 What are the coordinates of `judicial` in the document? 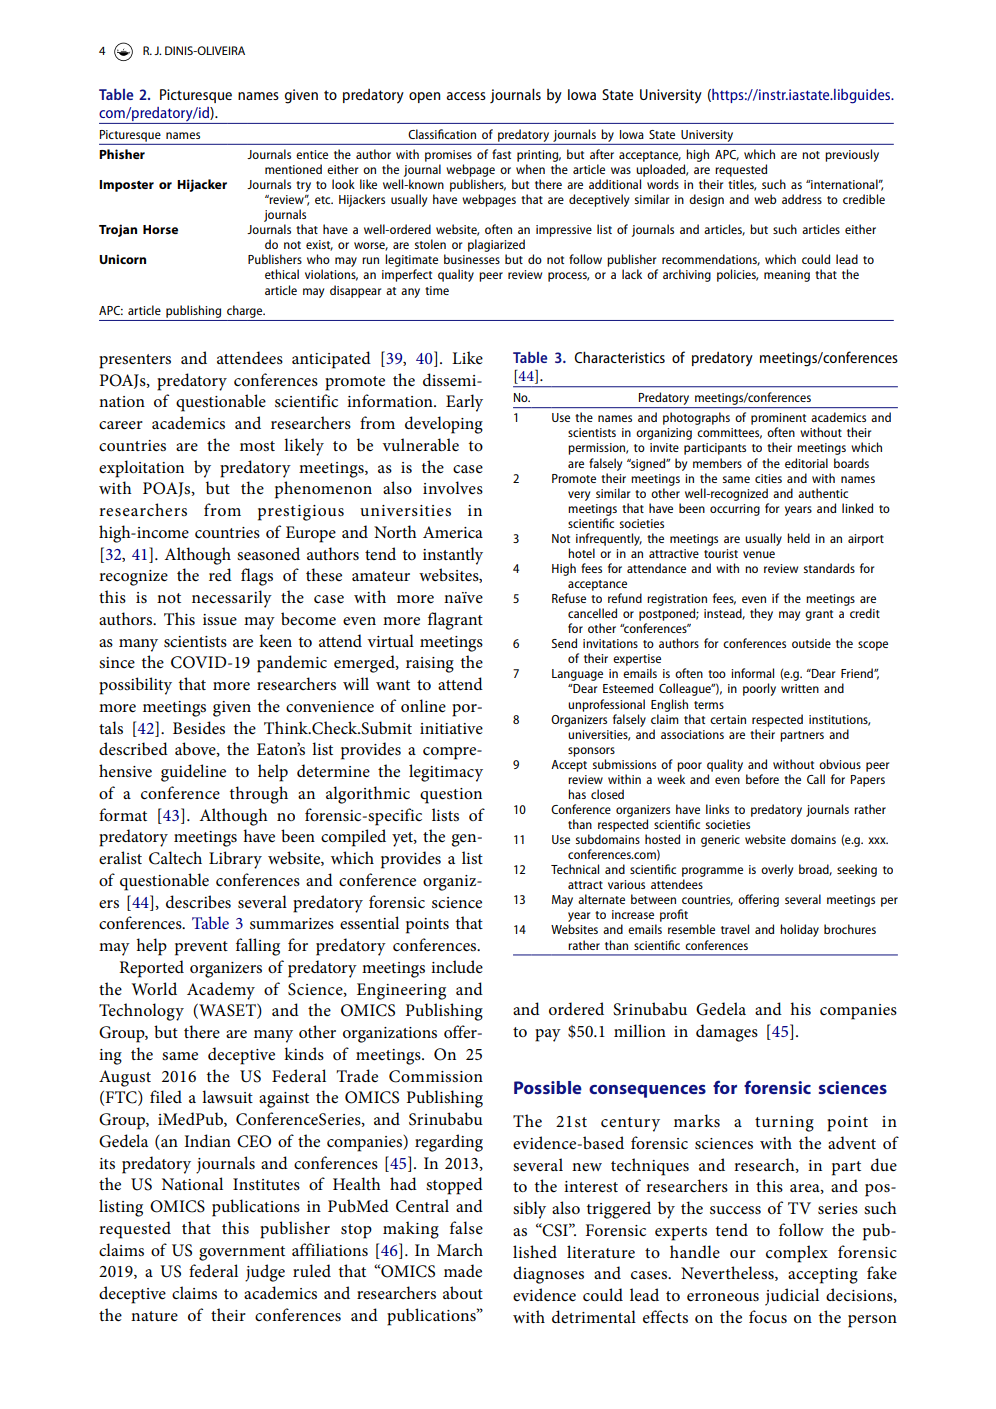 It's located at (792, 1297).
